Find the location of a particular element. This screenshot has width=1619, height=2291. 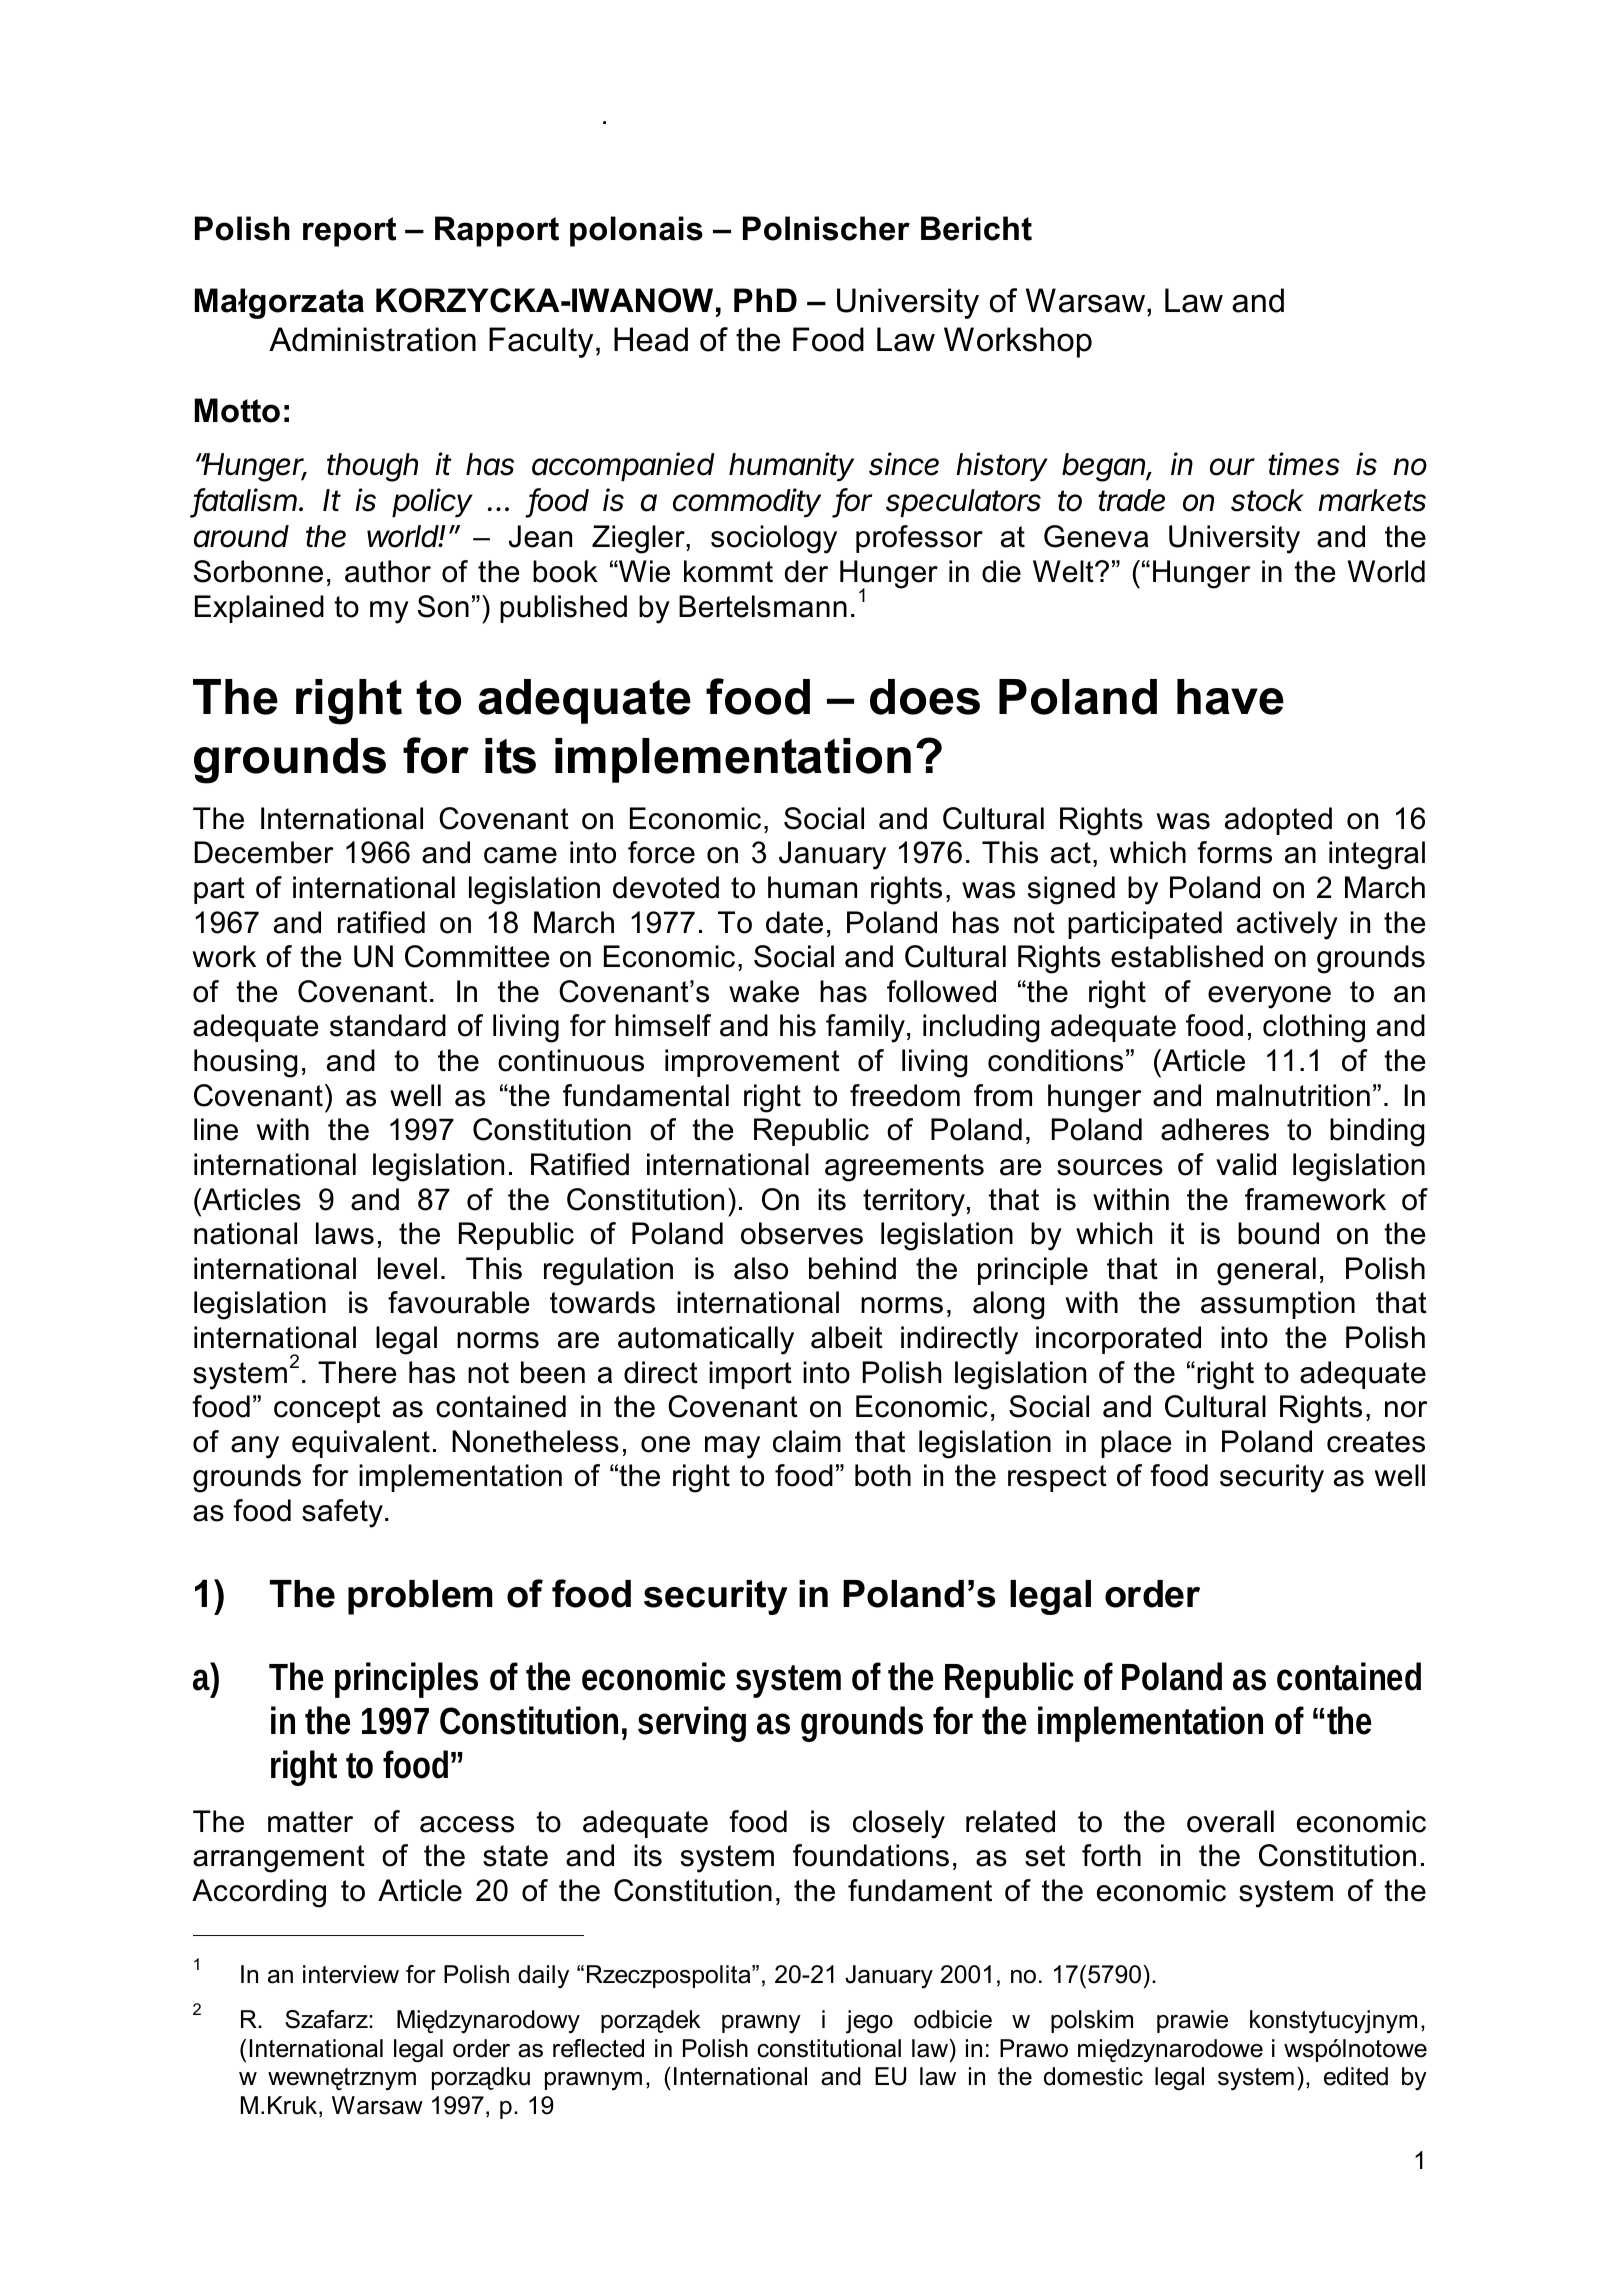

Head is located at coordinates (651, 339).
